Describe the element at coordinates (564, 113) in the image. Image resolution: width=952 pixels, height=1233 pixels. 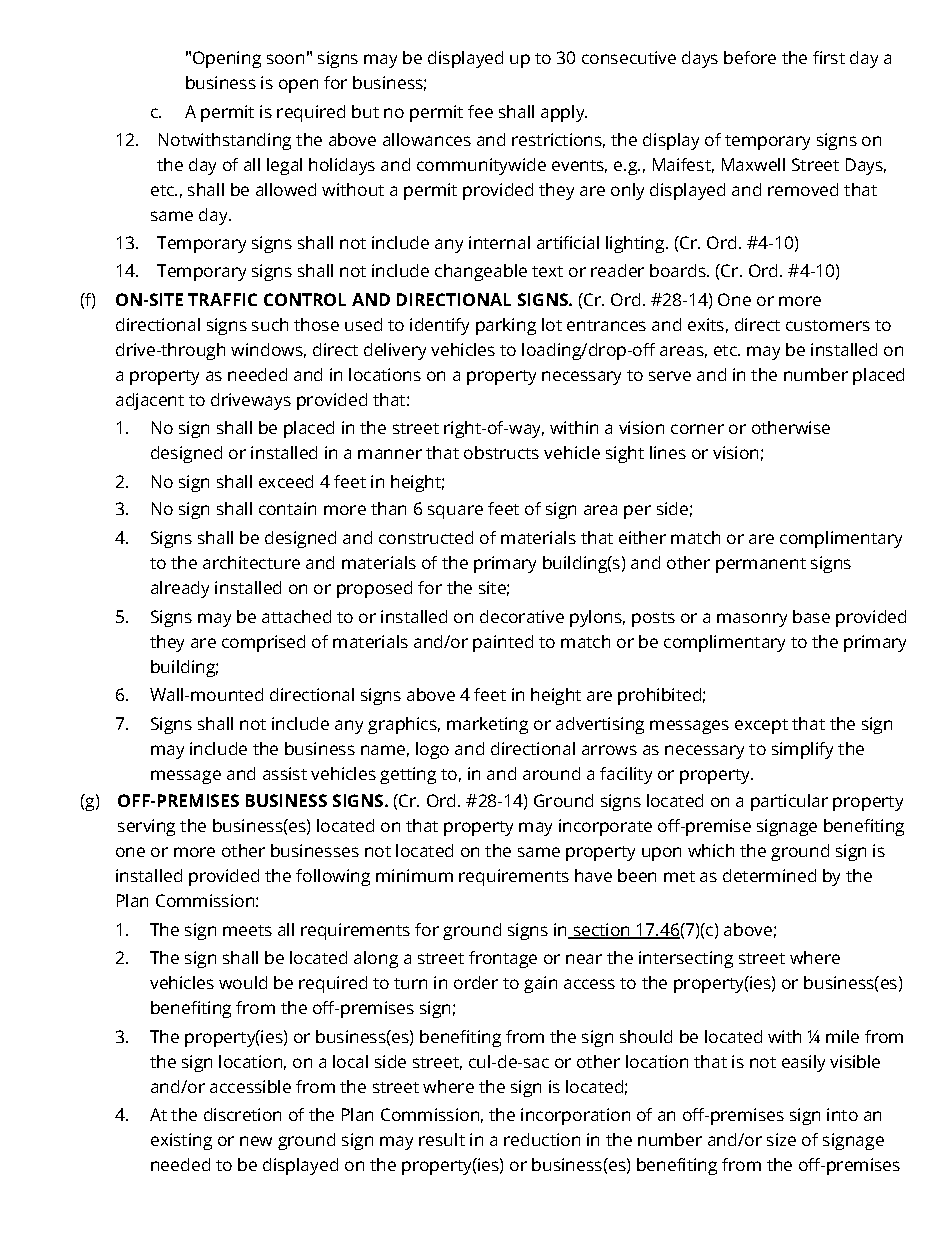
I see `apply` at that location.
